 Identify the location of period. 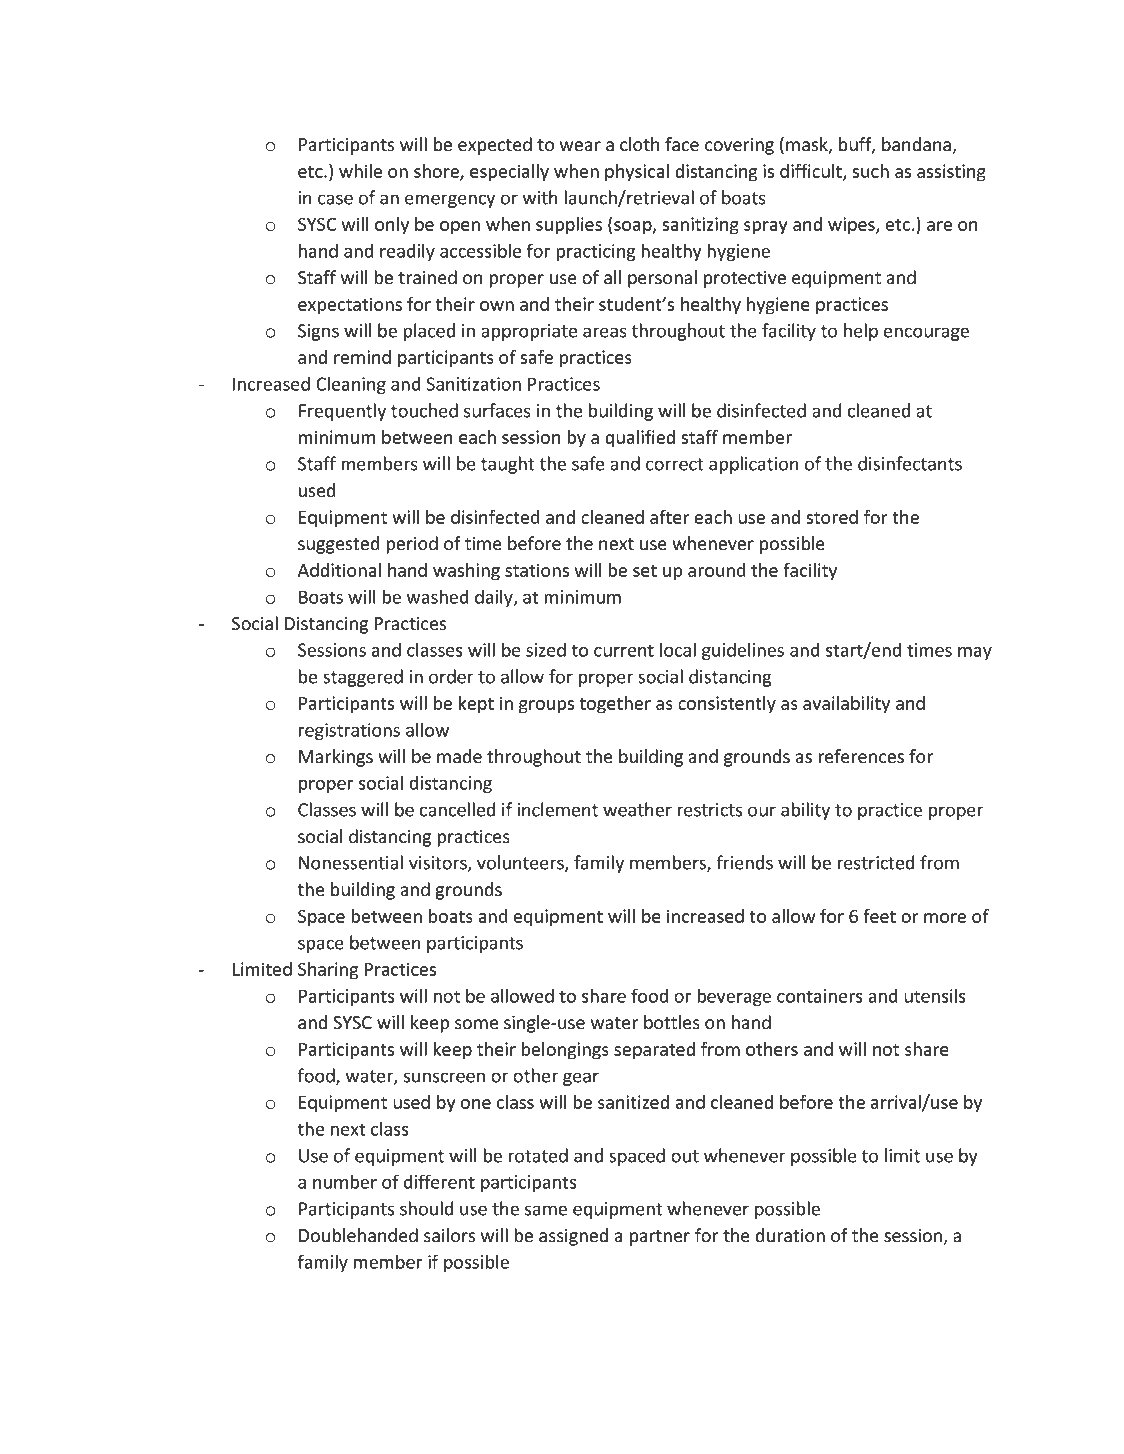
(412, 545).
